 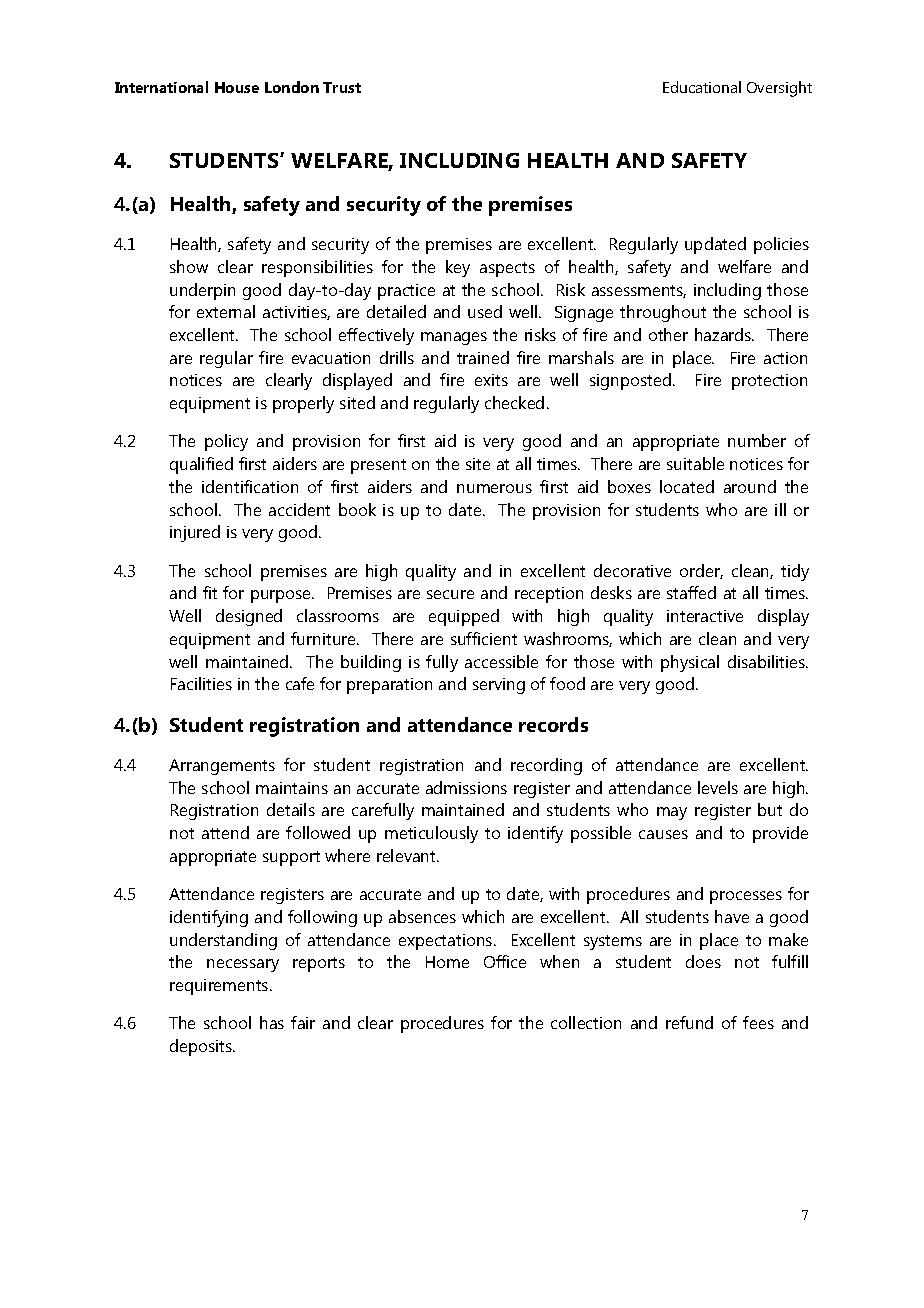 I want to click on serving, so click(x=499, y=686).
